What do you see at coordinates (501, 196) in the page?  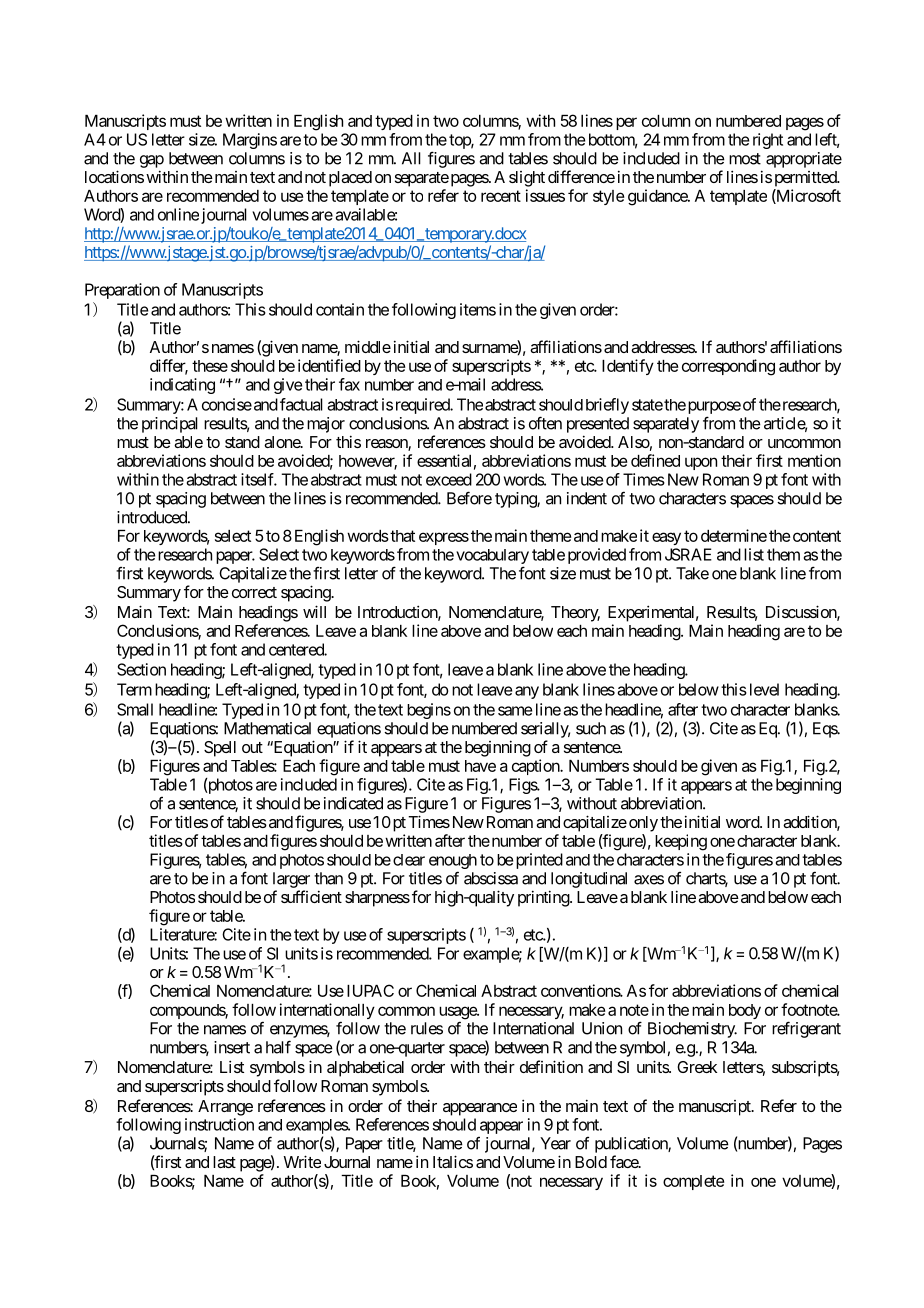 I see `recent` at bounding box center [501, 196].
